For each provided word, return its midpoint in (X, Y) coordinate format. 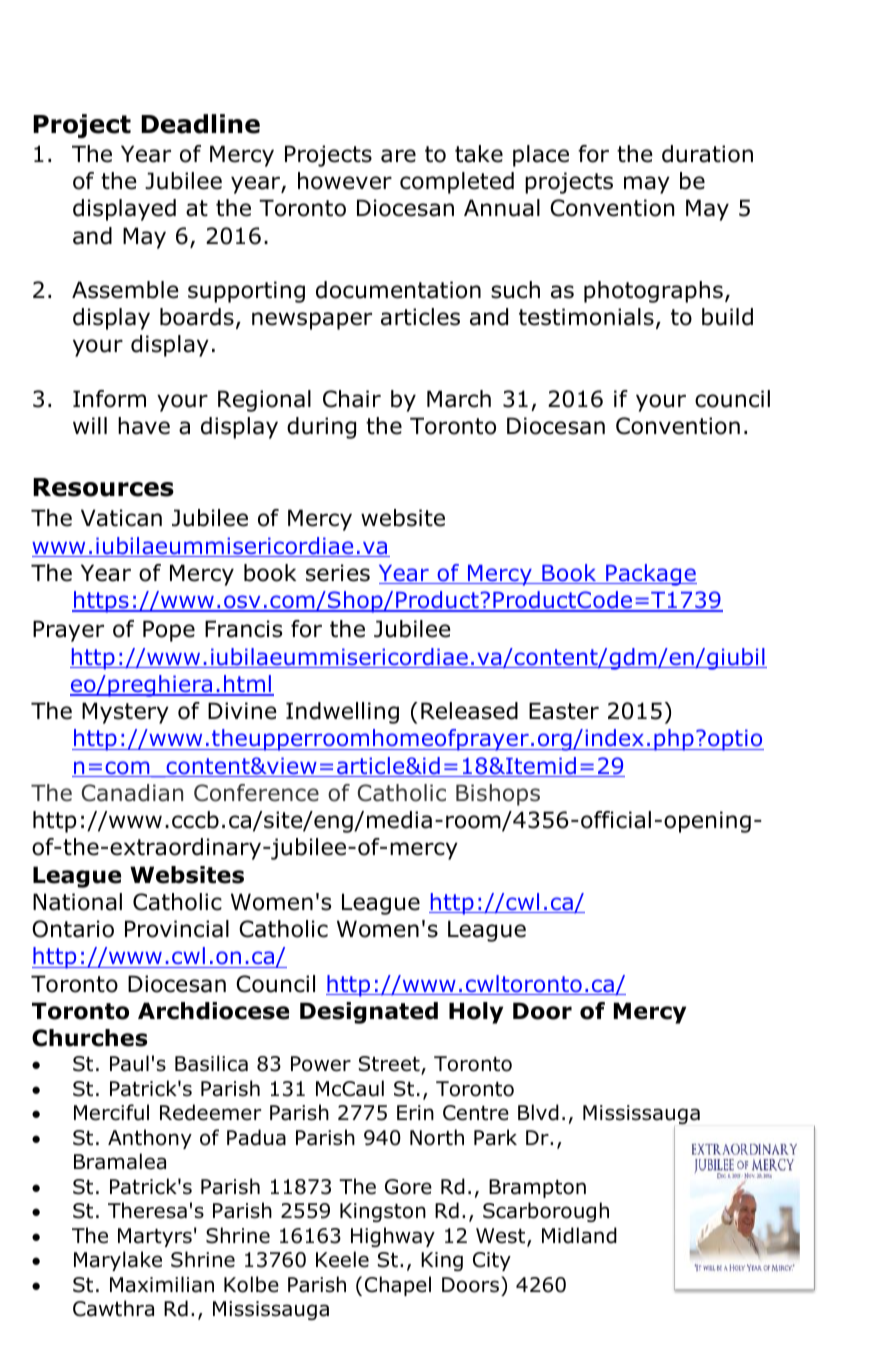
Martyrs (155, 1237)
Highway (393, 1237)
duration (707, 154)
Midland (579, 1235)
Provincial (177, 929)
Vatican (121, 518)
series (338, 573)
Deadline (200, 124)
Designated (369, 1013)
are (398, 156)
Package (650, 575)
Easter (564, 711)
